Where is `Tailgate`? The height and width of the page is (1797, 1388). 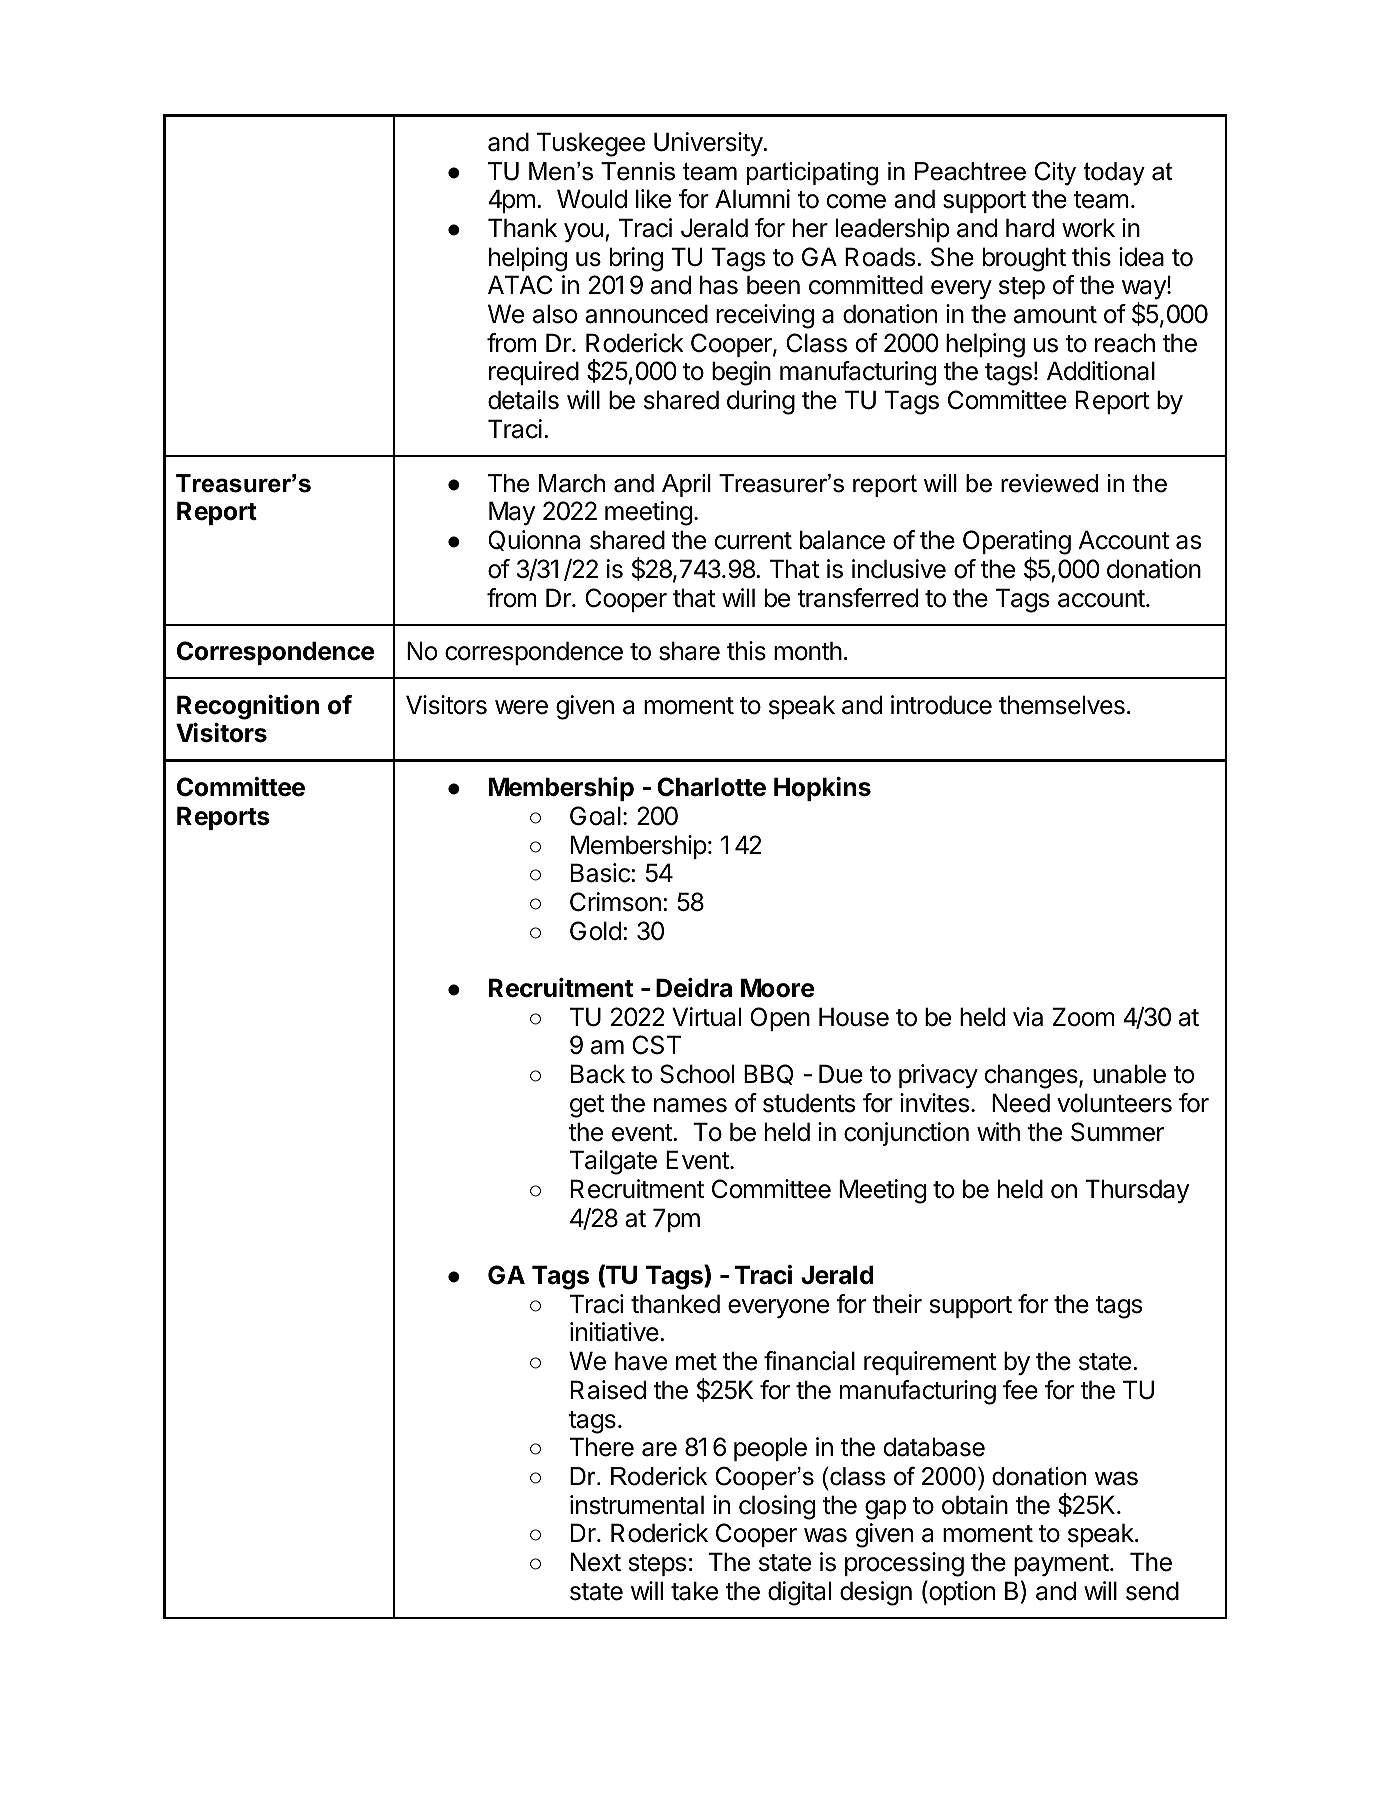
Tailgate is located at coordinates (613, 1162).
